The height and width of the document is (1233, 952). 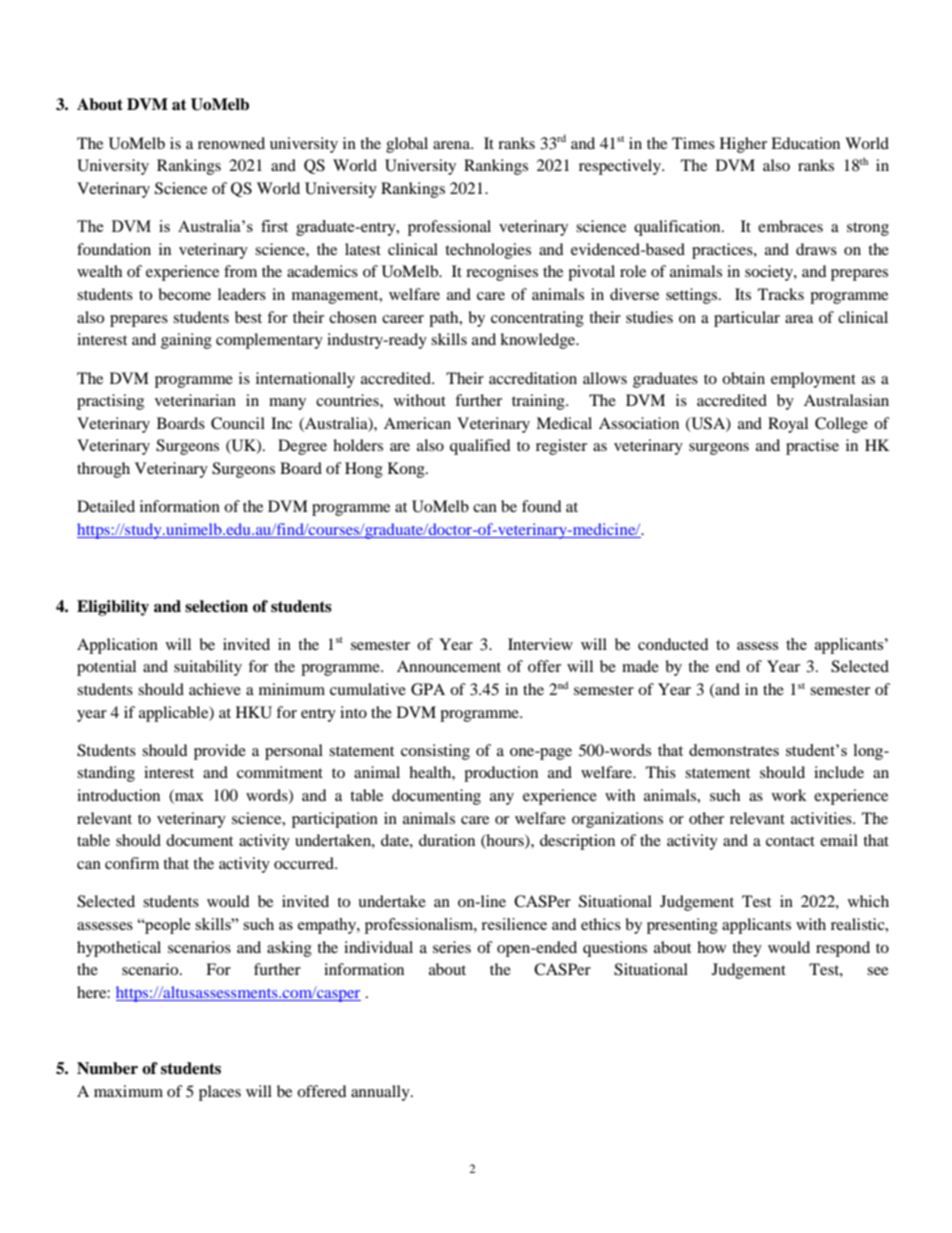 What do you see at coordinates (381, 1093) in the document?
I see `annually` at bounding box center [381, 1093].
